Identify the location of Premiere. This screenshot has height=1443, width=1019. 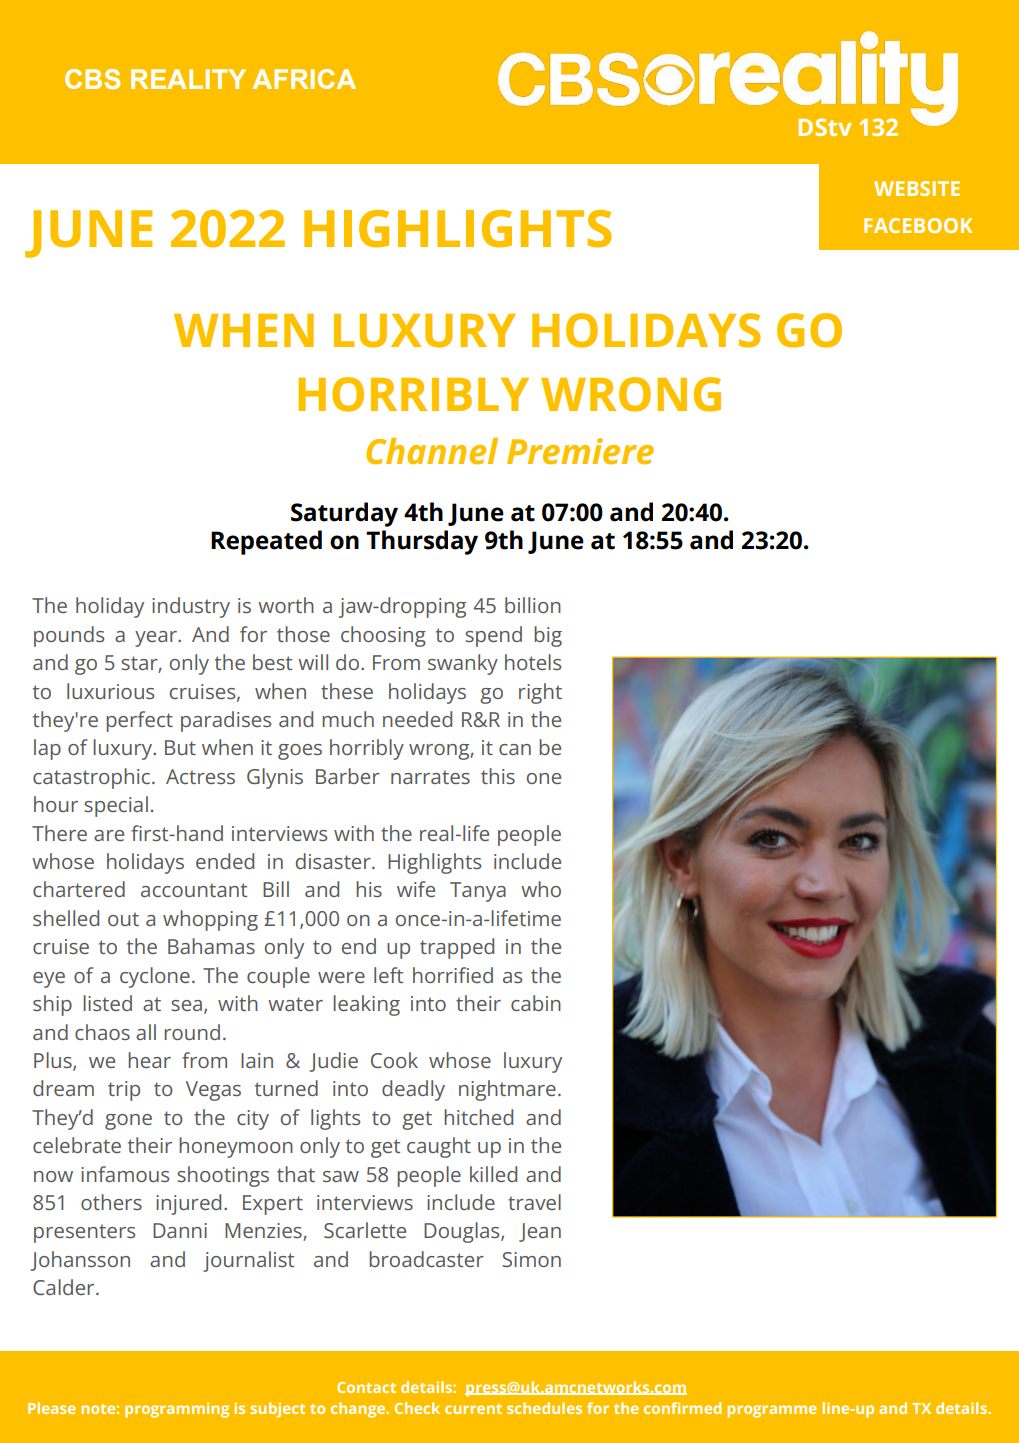
(580, 451).
